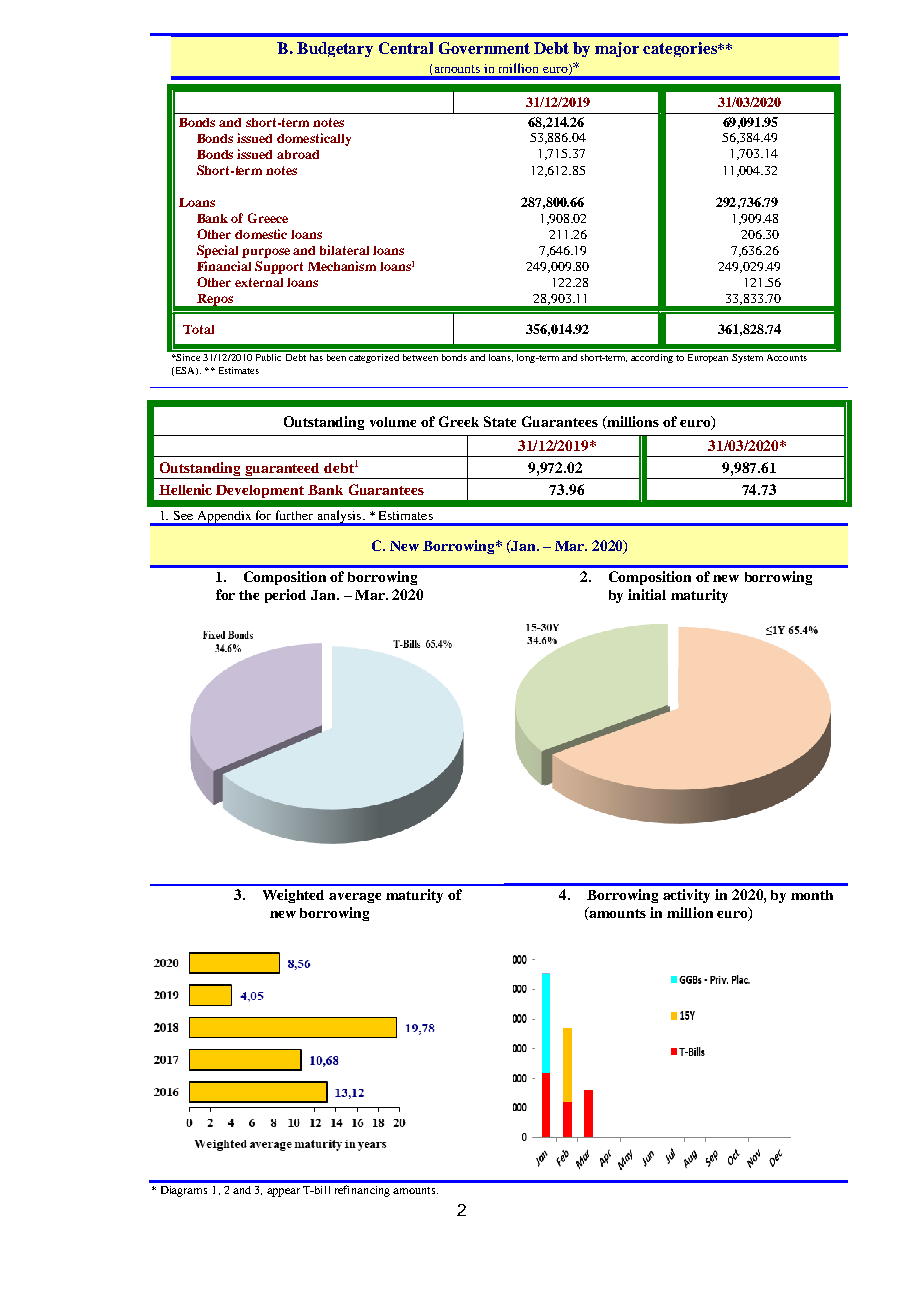 The image size is (924, 1308). I want to click on State, so click(500, 421).
